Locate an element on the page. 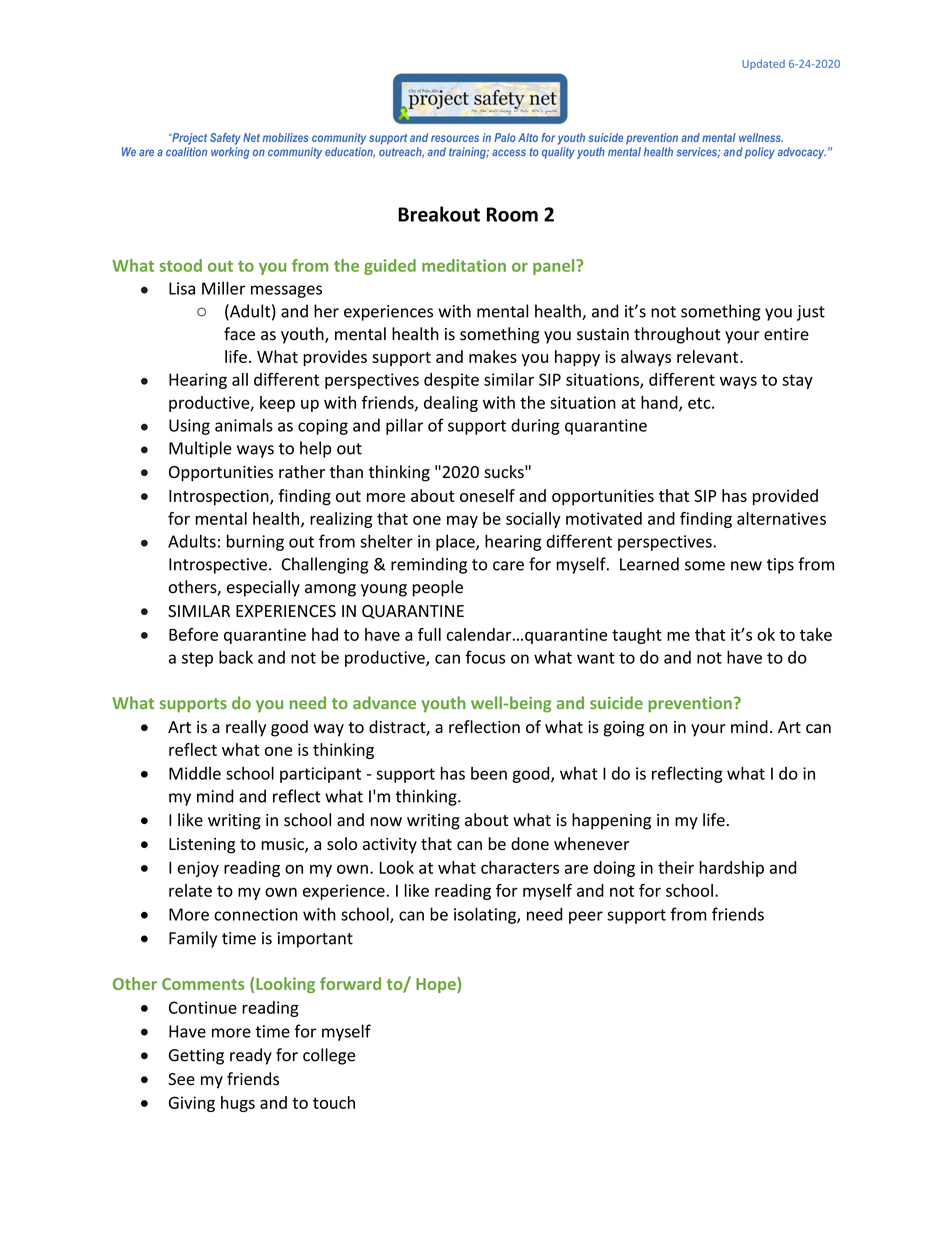  care is located at coordinates (508, 566).
